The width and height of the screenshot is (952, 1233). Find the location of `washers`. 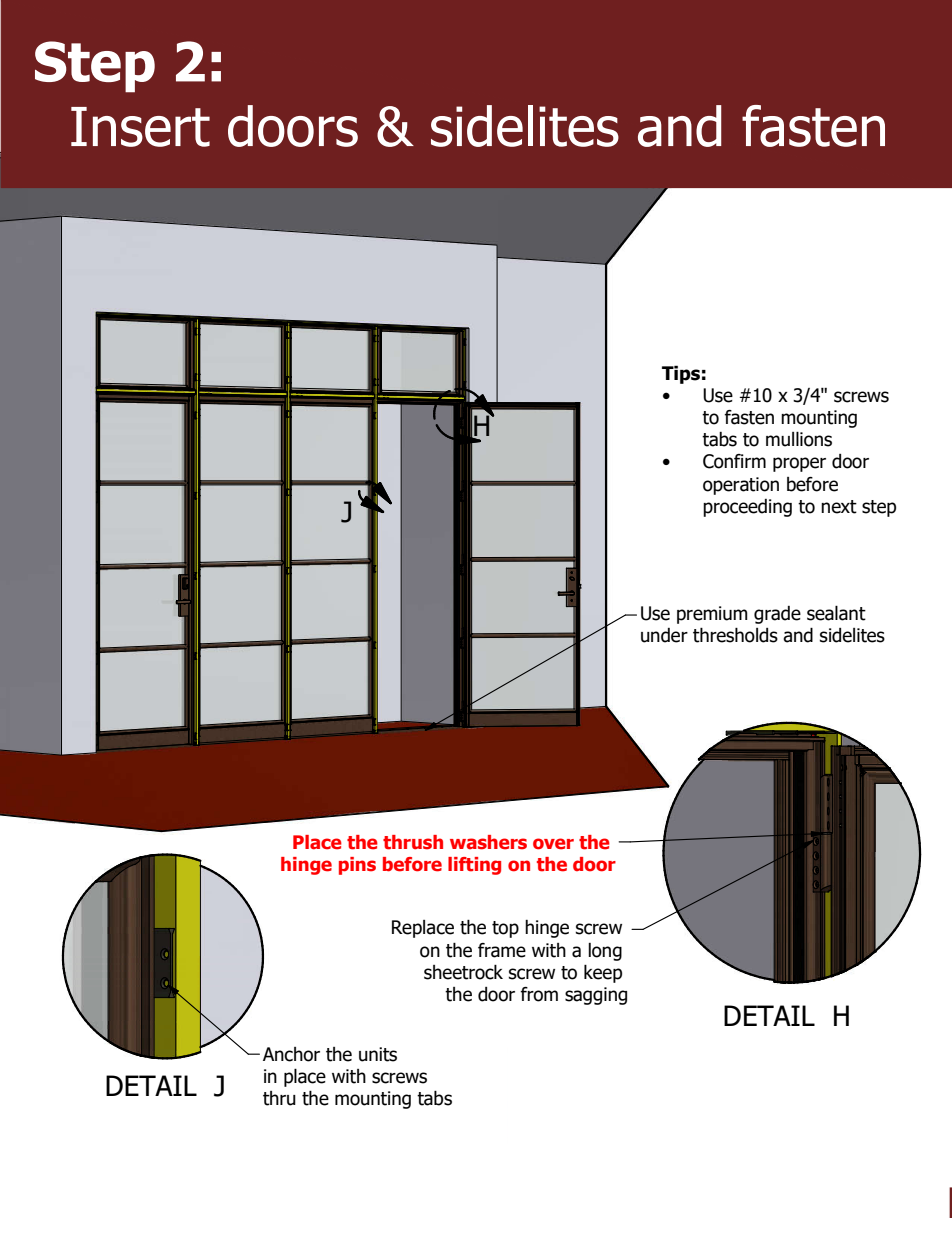

washers is located at coordinates (488, 842).
